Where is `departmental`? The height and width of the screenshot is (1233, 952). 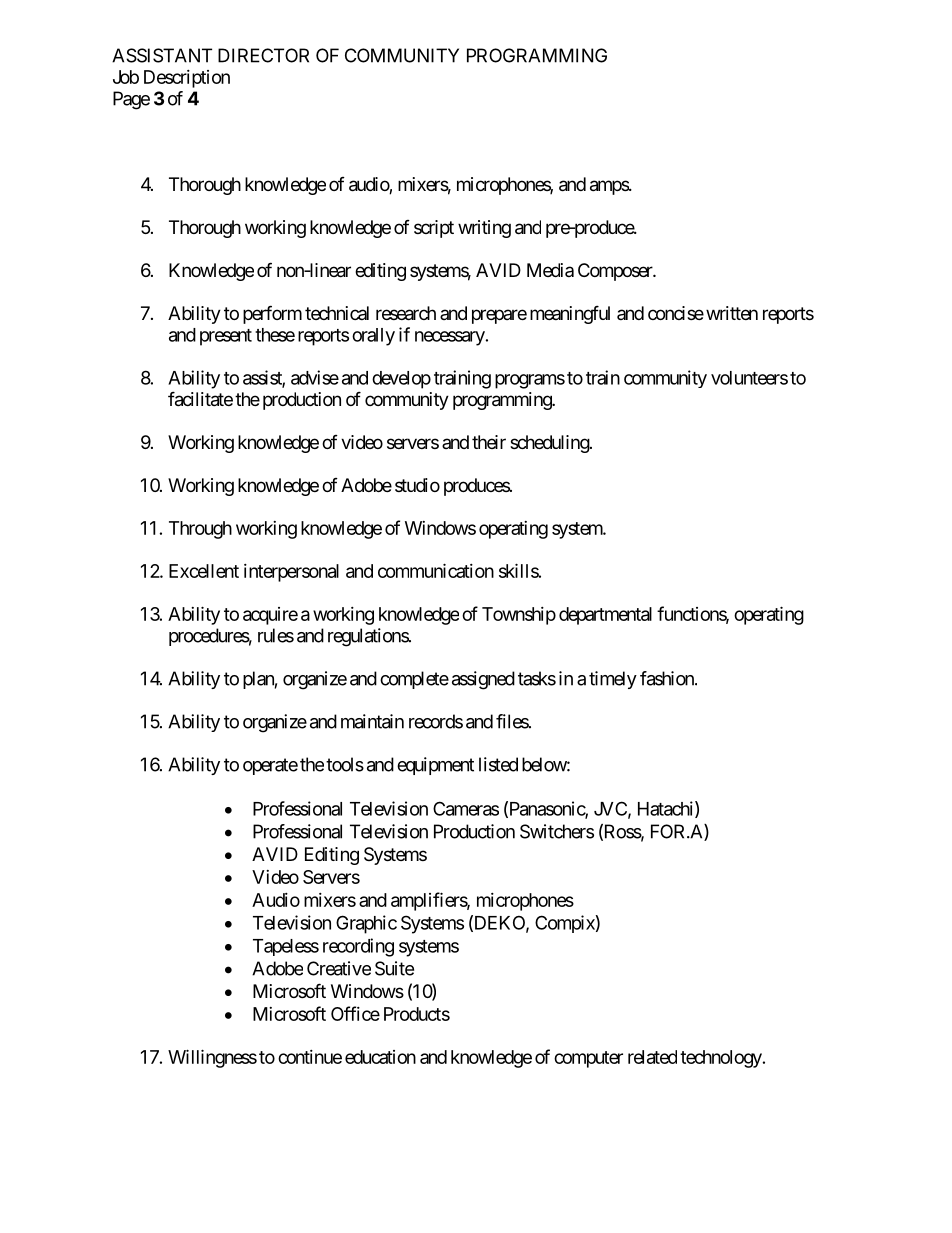 departmental is located at coordinates (605, 616).
